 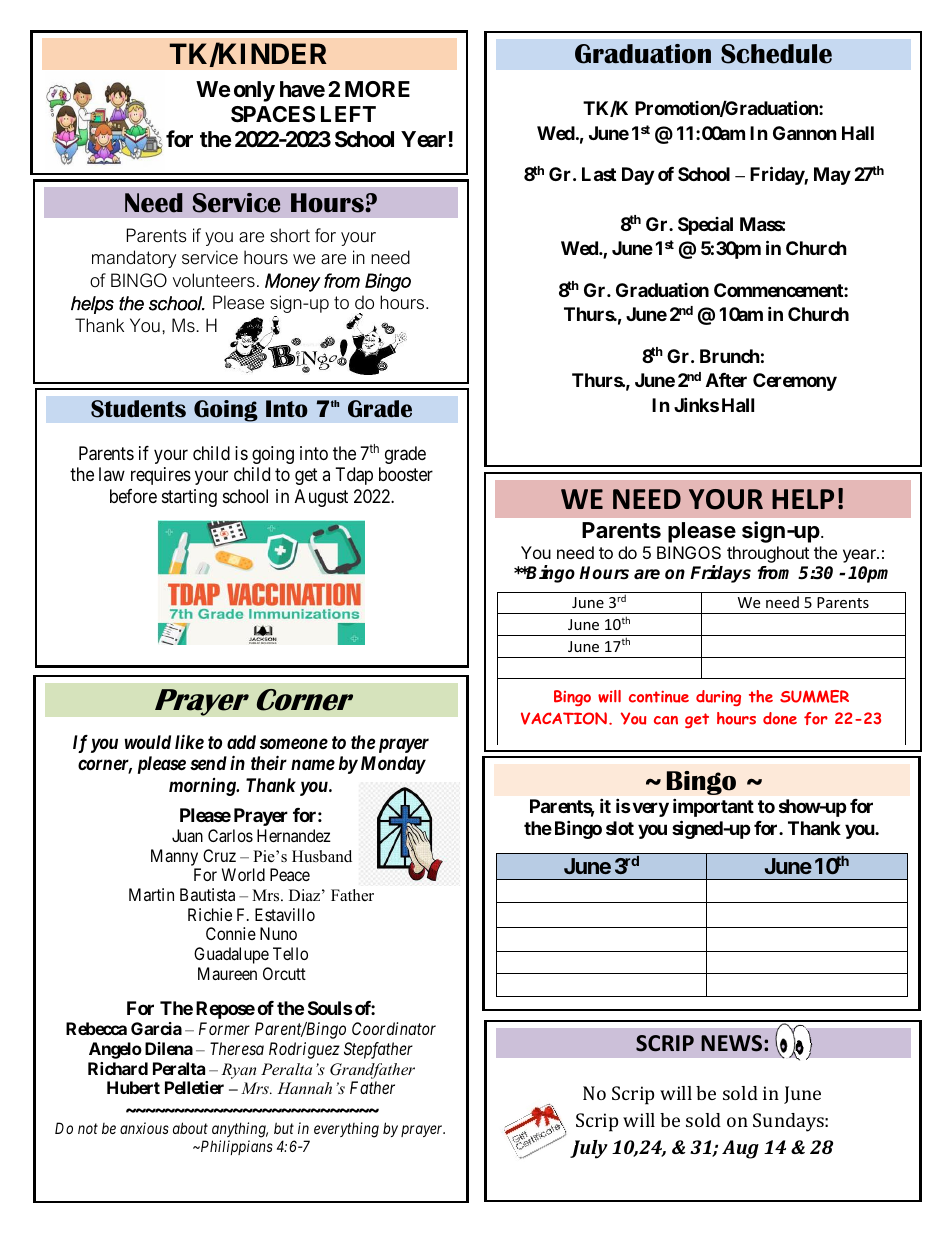 I want to click on important, so click(x=713, y=807).
